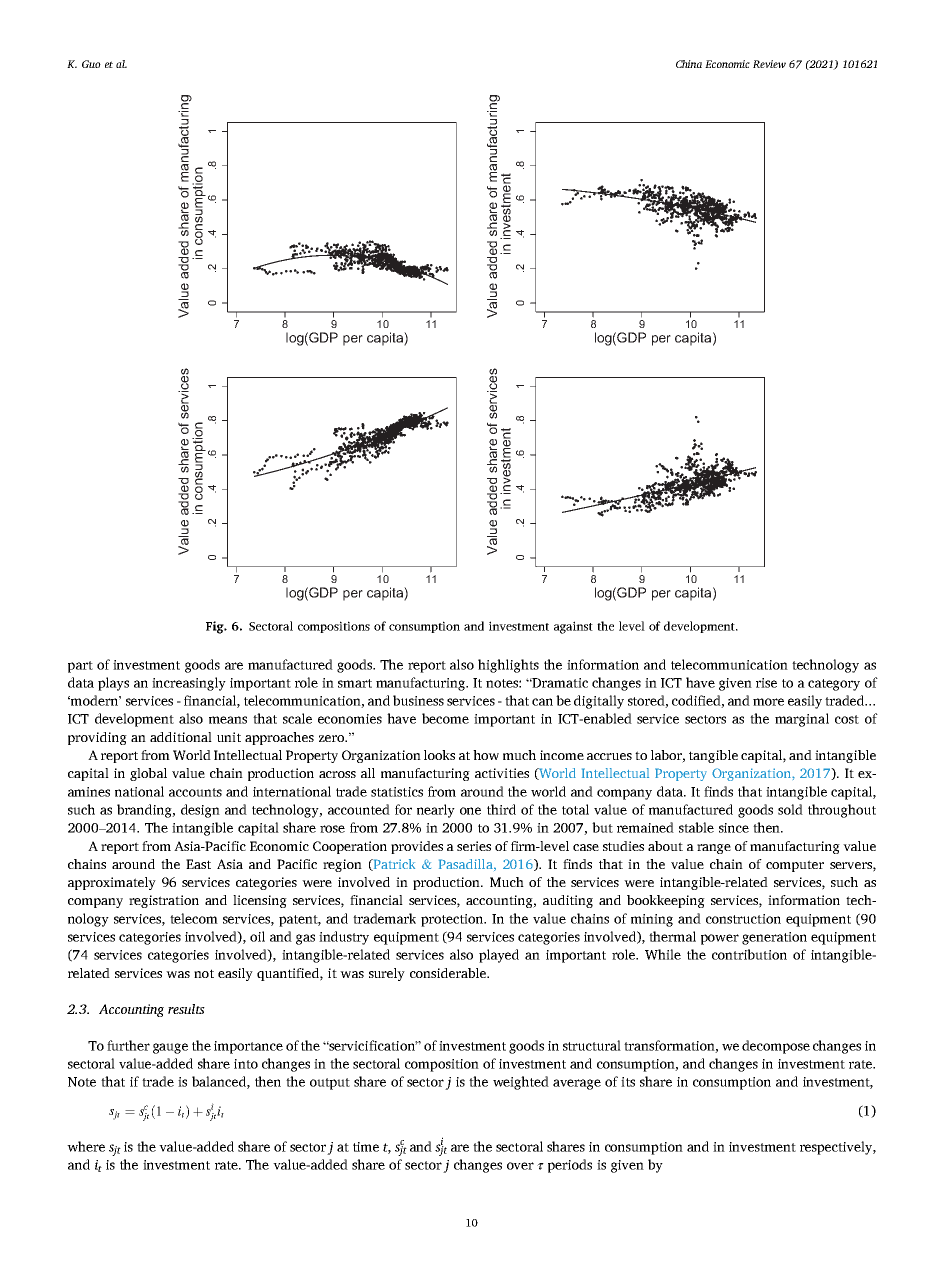  What do you see at coordinates (769, 64) in the screenshot?
I see `Review` at bounding box center [769, 64].
